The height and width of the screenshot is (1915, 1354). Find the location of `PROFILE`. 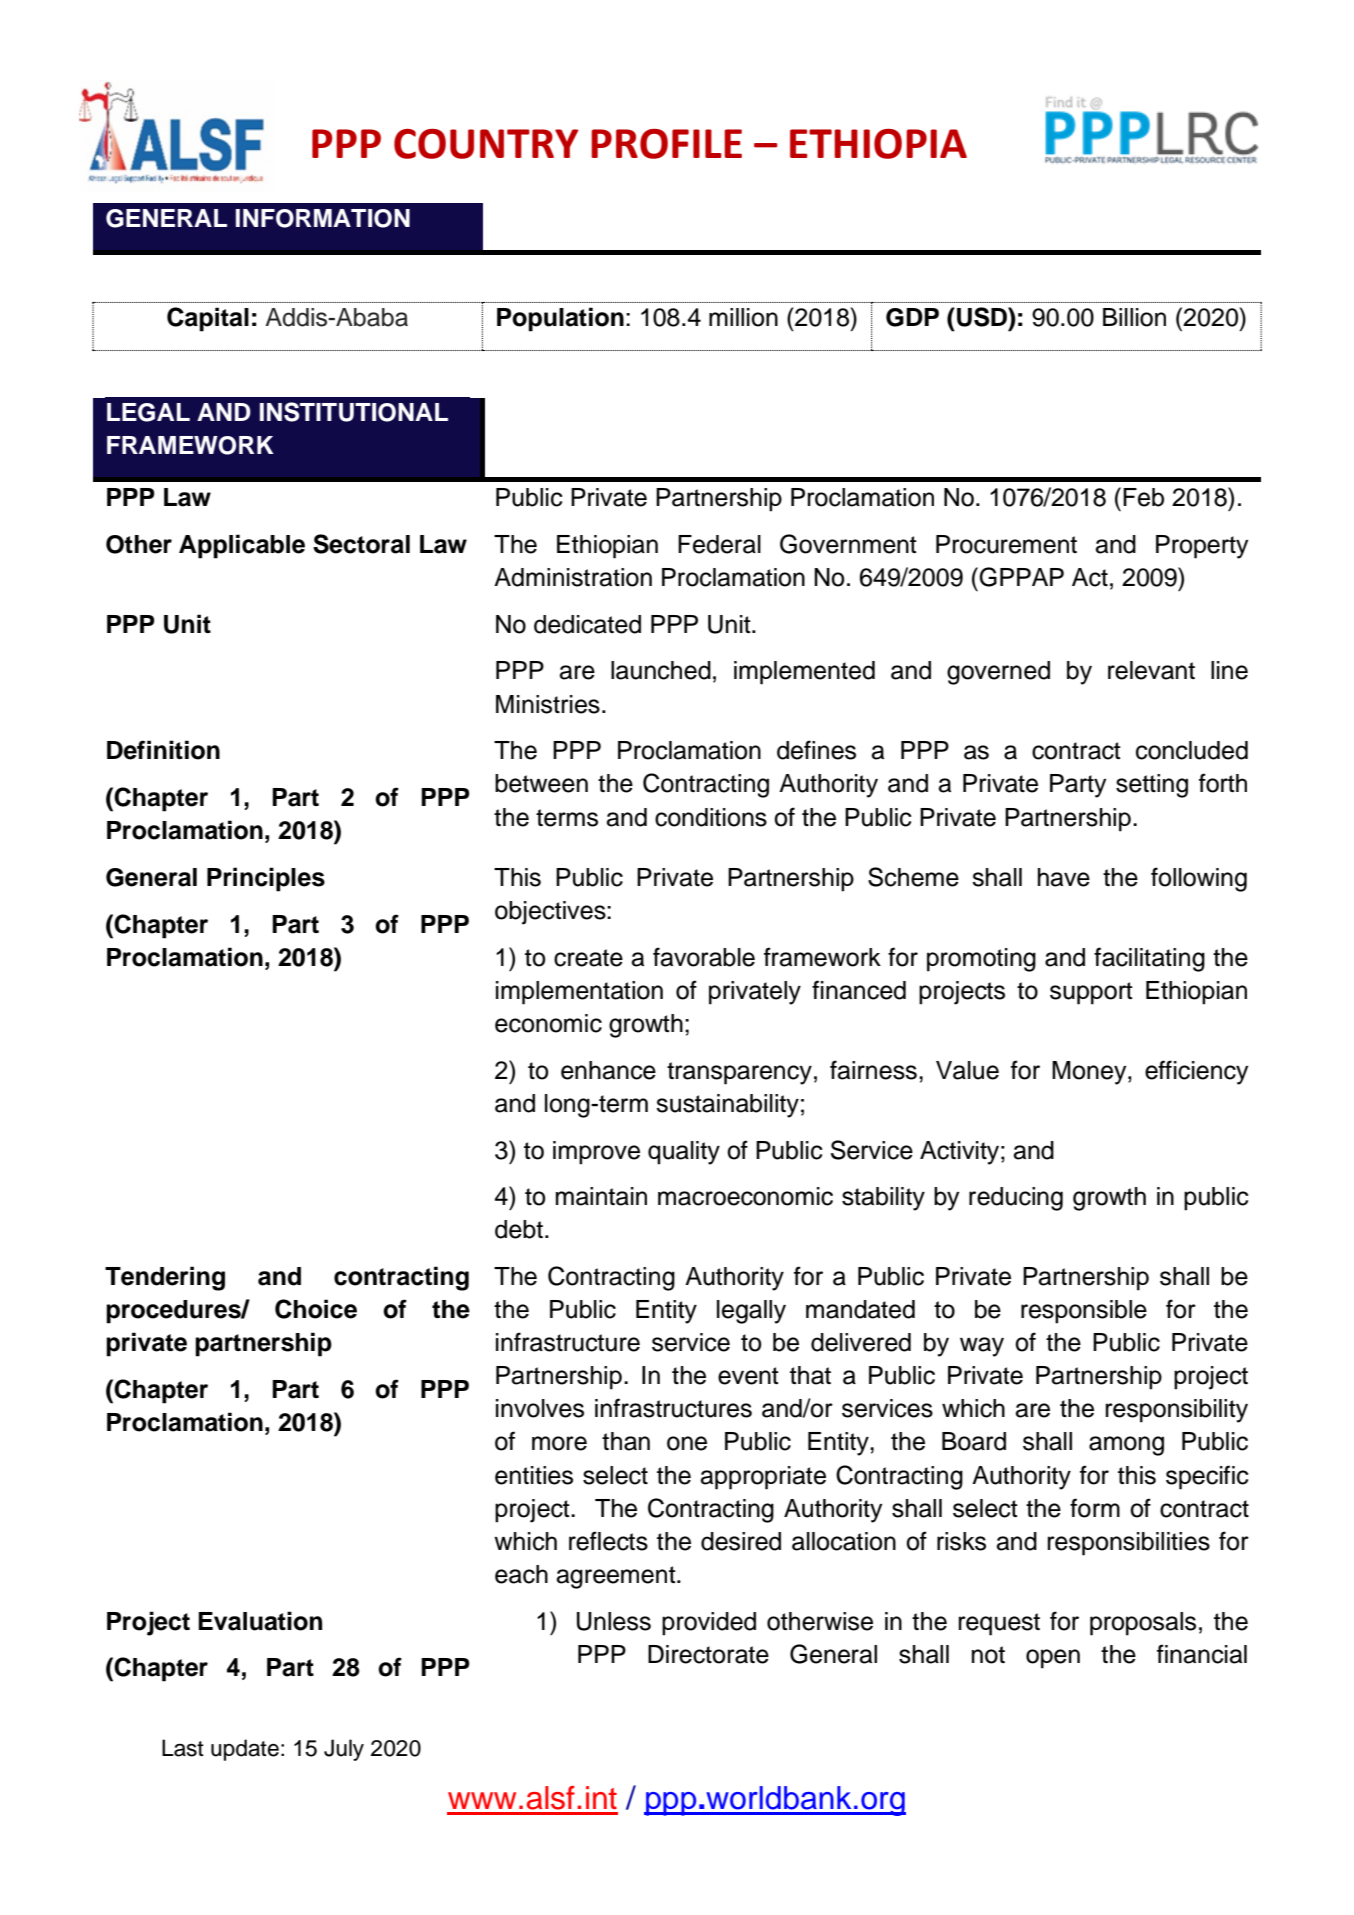

PROFILE is located at coordinates (666, 144).
